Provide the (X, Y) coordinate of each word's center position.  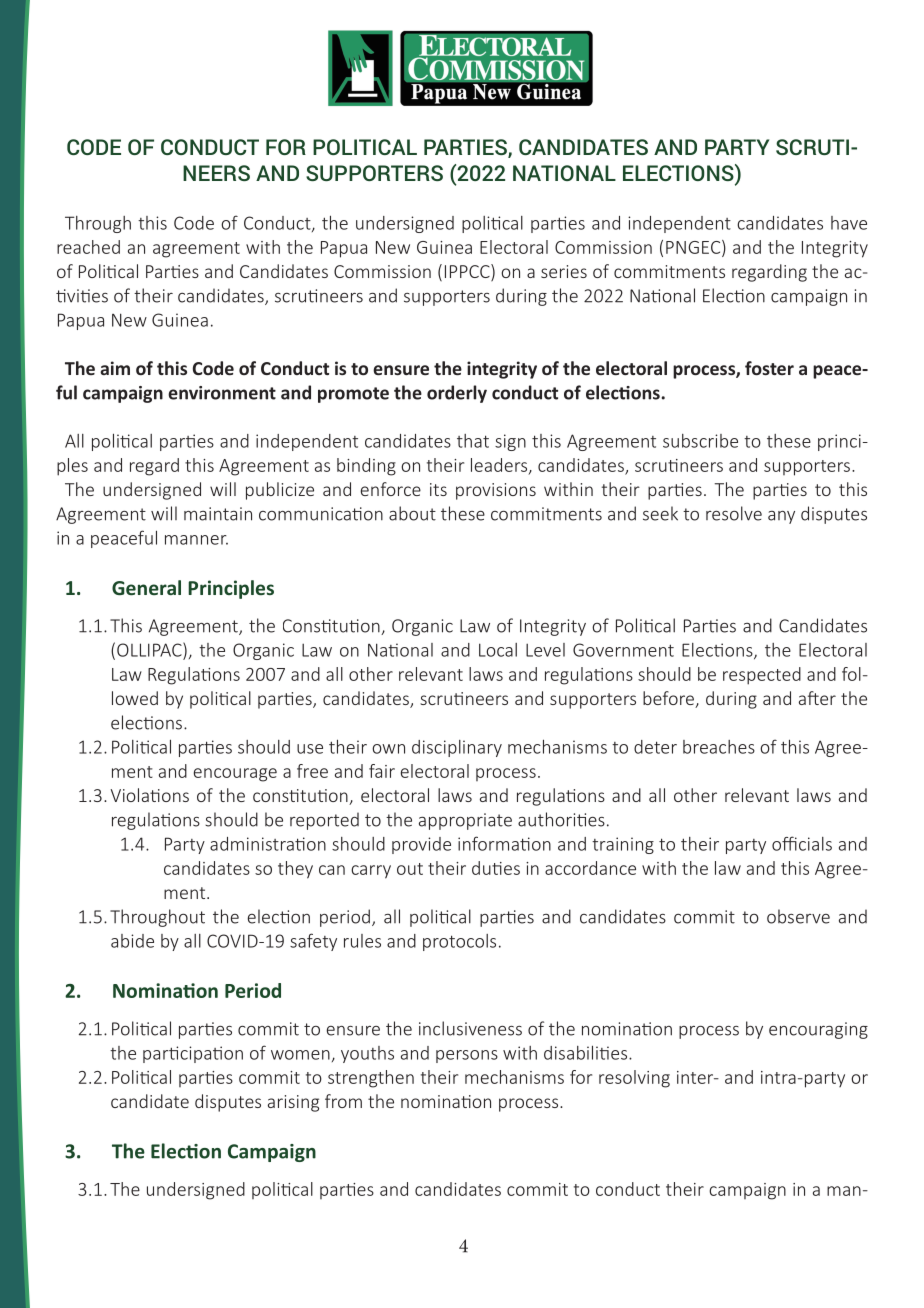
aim (115, 368)
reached (88, 247)
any (781, 517)
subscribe (700, 441)
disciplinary (457, 748)
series (564, 271)
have (849, 223)
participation (193, 1054)
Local (498, 650)
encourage (235, 775)
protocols (459, 942)
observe (798, 916)
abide (132, 941)
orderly (457, 394)
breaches (719, 747)
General (146, 588)
